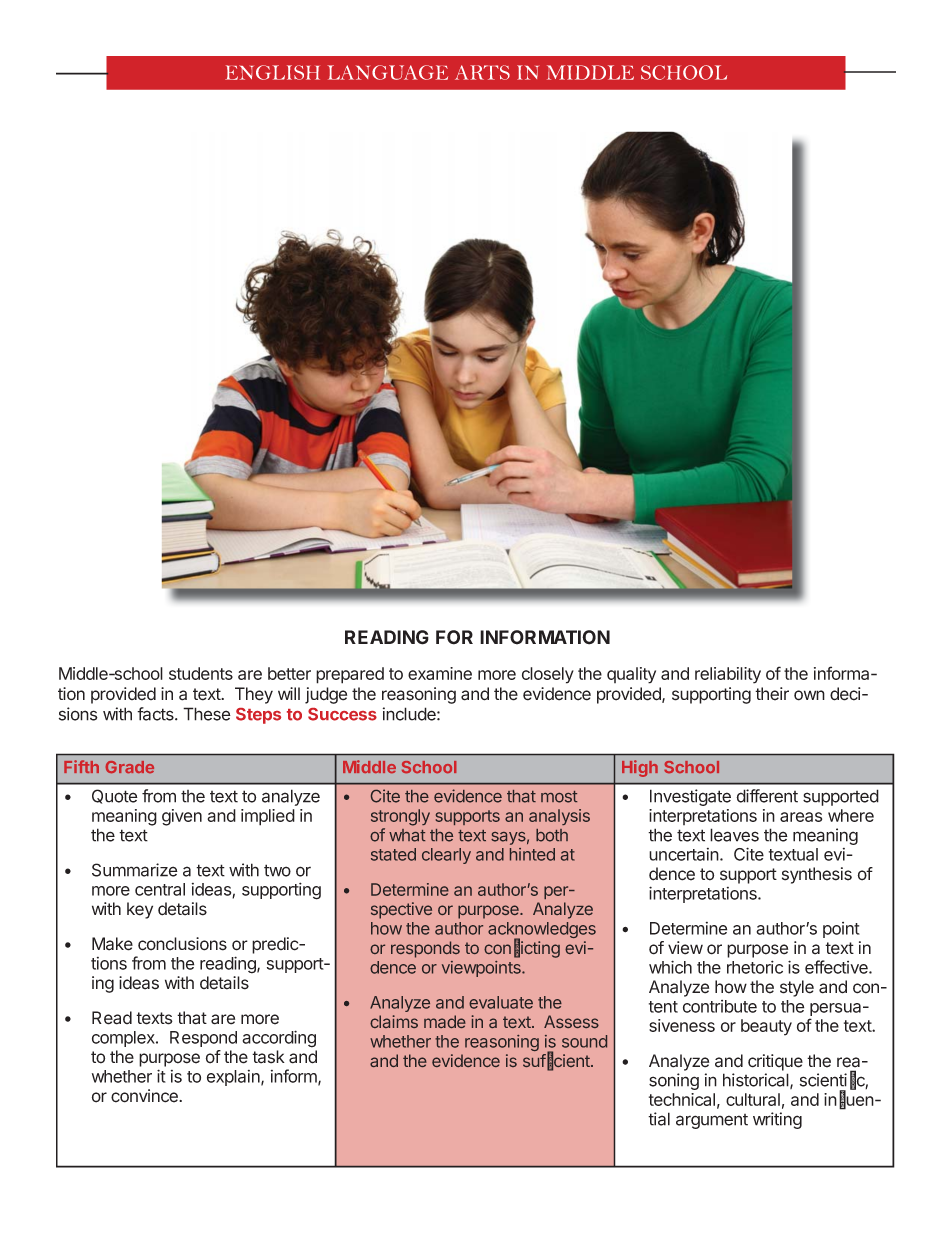 Image resolution: width=952 pixels, height=1233 pixels. What do you see at coordinates (728, 675) in the screenshot?
I see `reliability` at bounding box center [728, 675].
